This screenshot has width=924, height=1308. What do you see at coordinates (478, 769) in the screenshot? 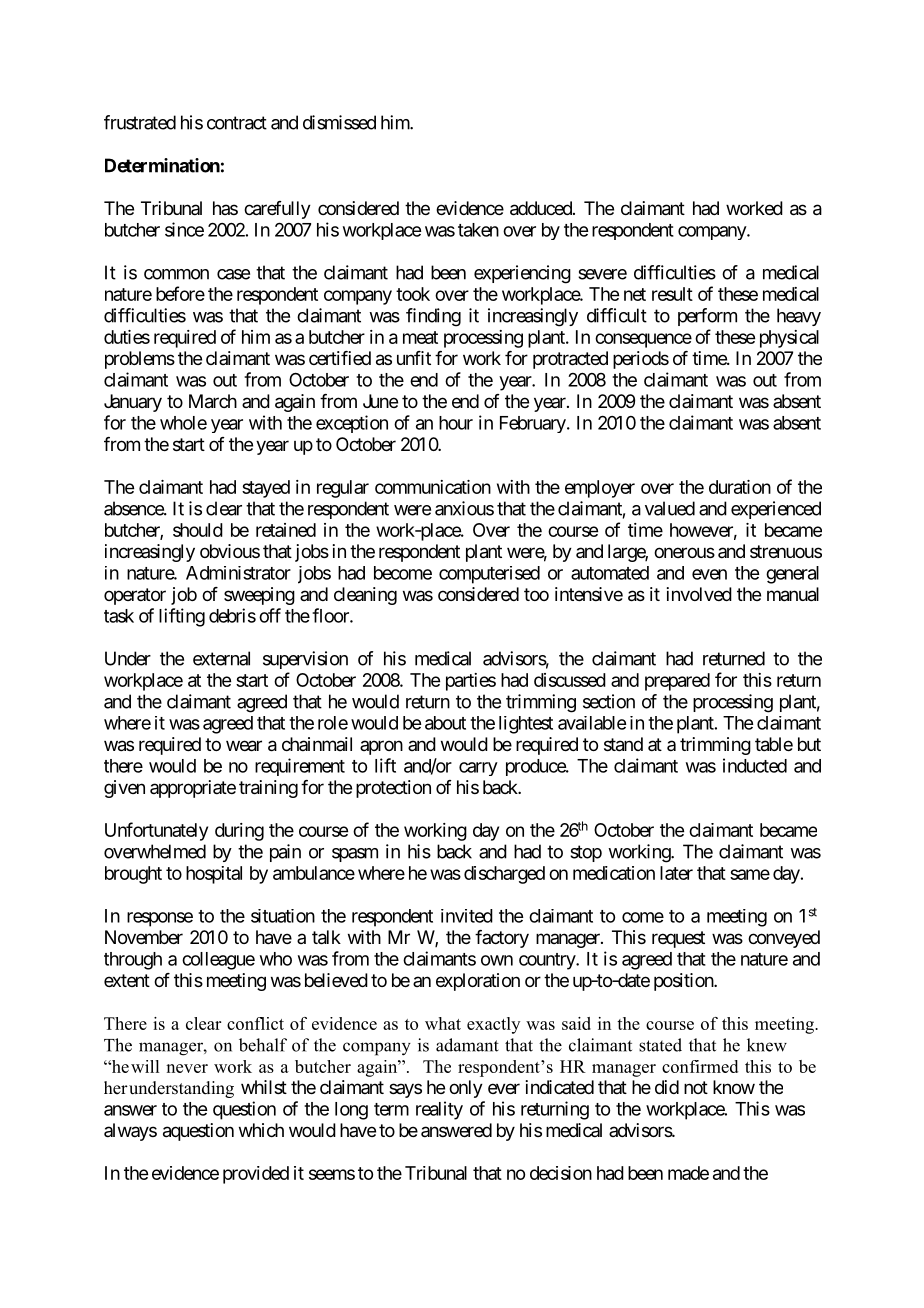
I see `carry` at bounding box center [478, 769].
